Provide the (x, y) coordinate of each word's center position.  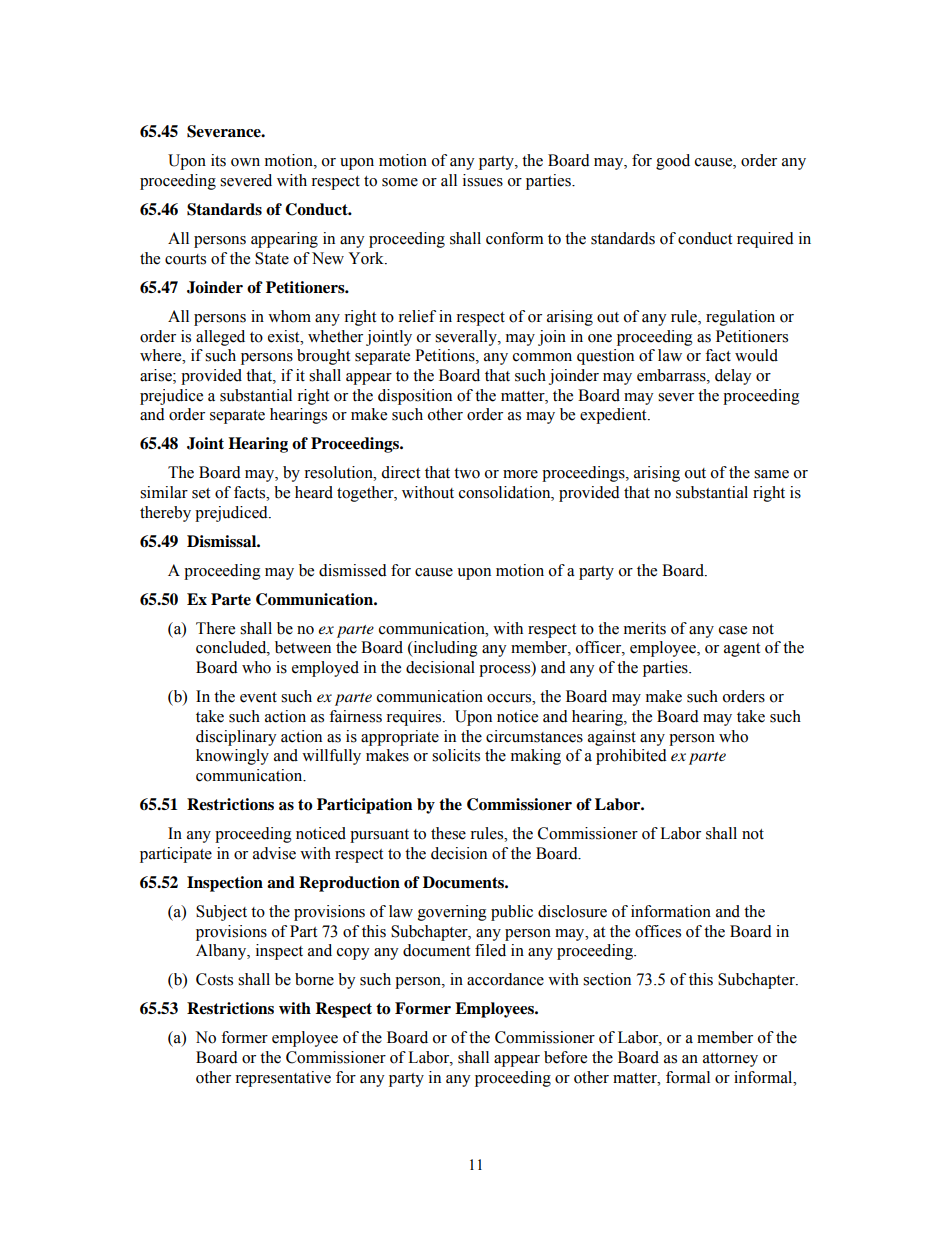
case (733, 630)
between (303, 647)
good (673, 162)
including (444, 649)
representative (283, 1079)
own (245, 162)
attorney (730, 1060)
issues (483, 180)
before (565, 1057)
